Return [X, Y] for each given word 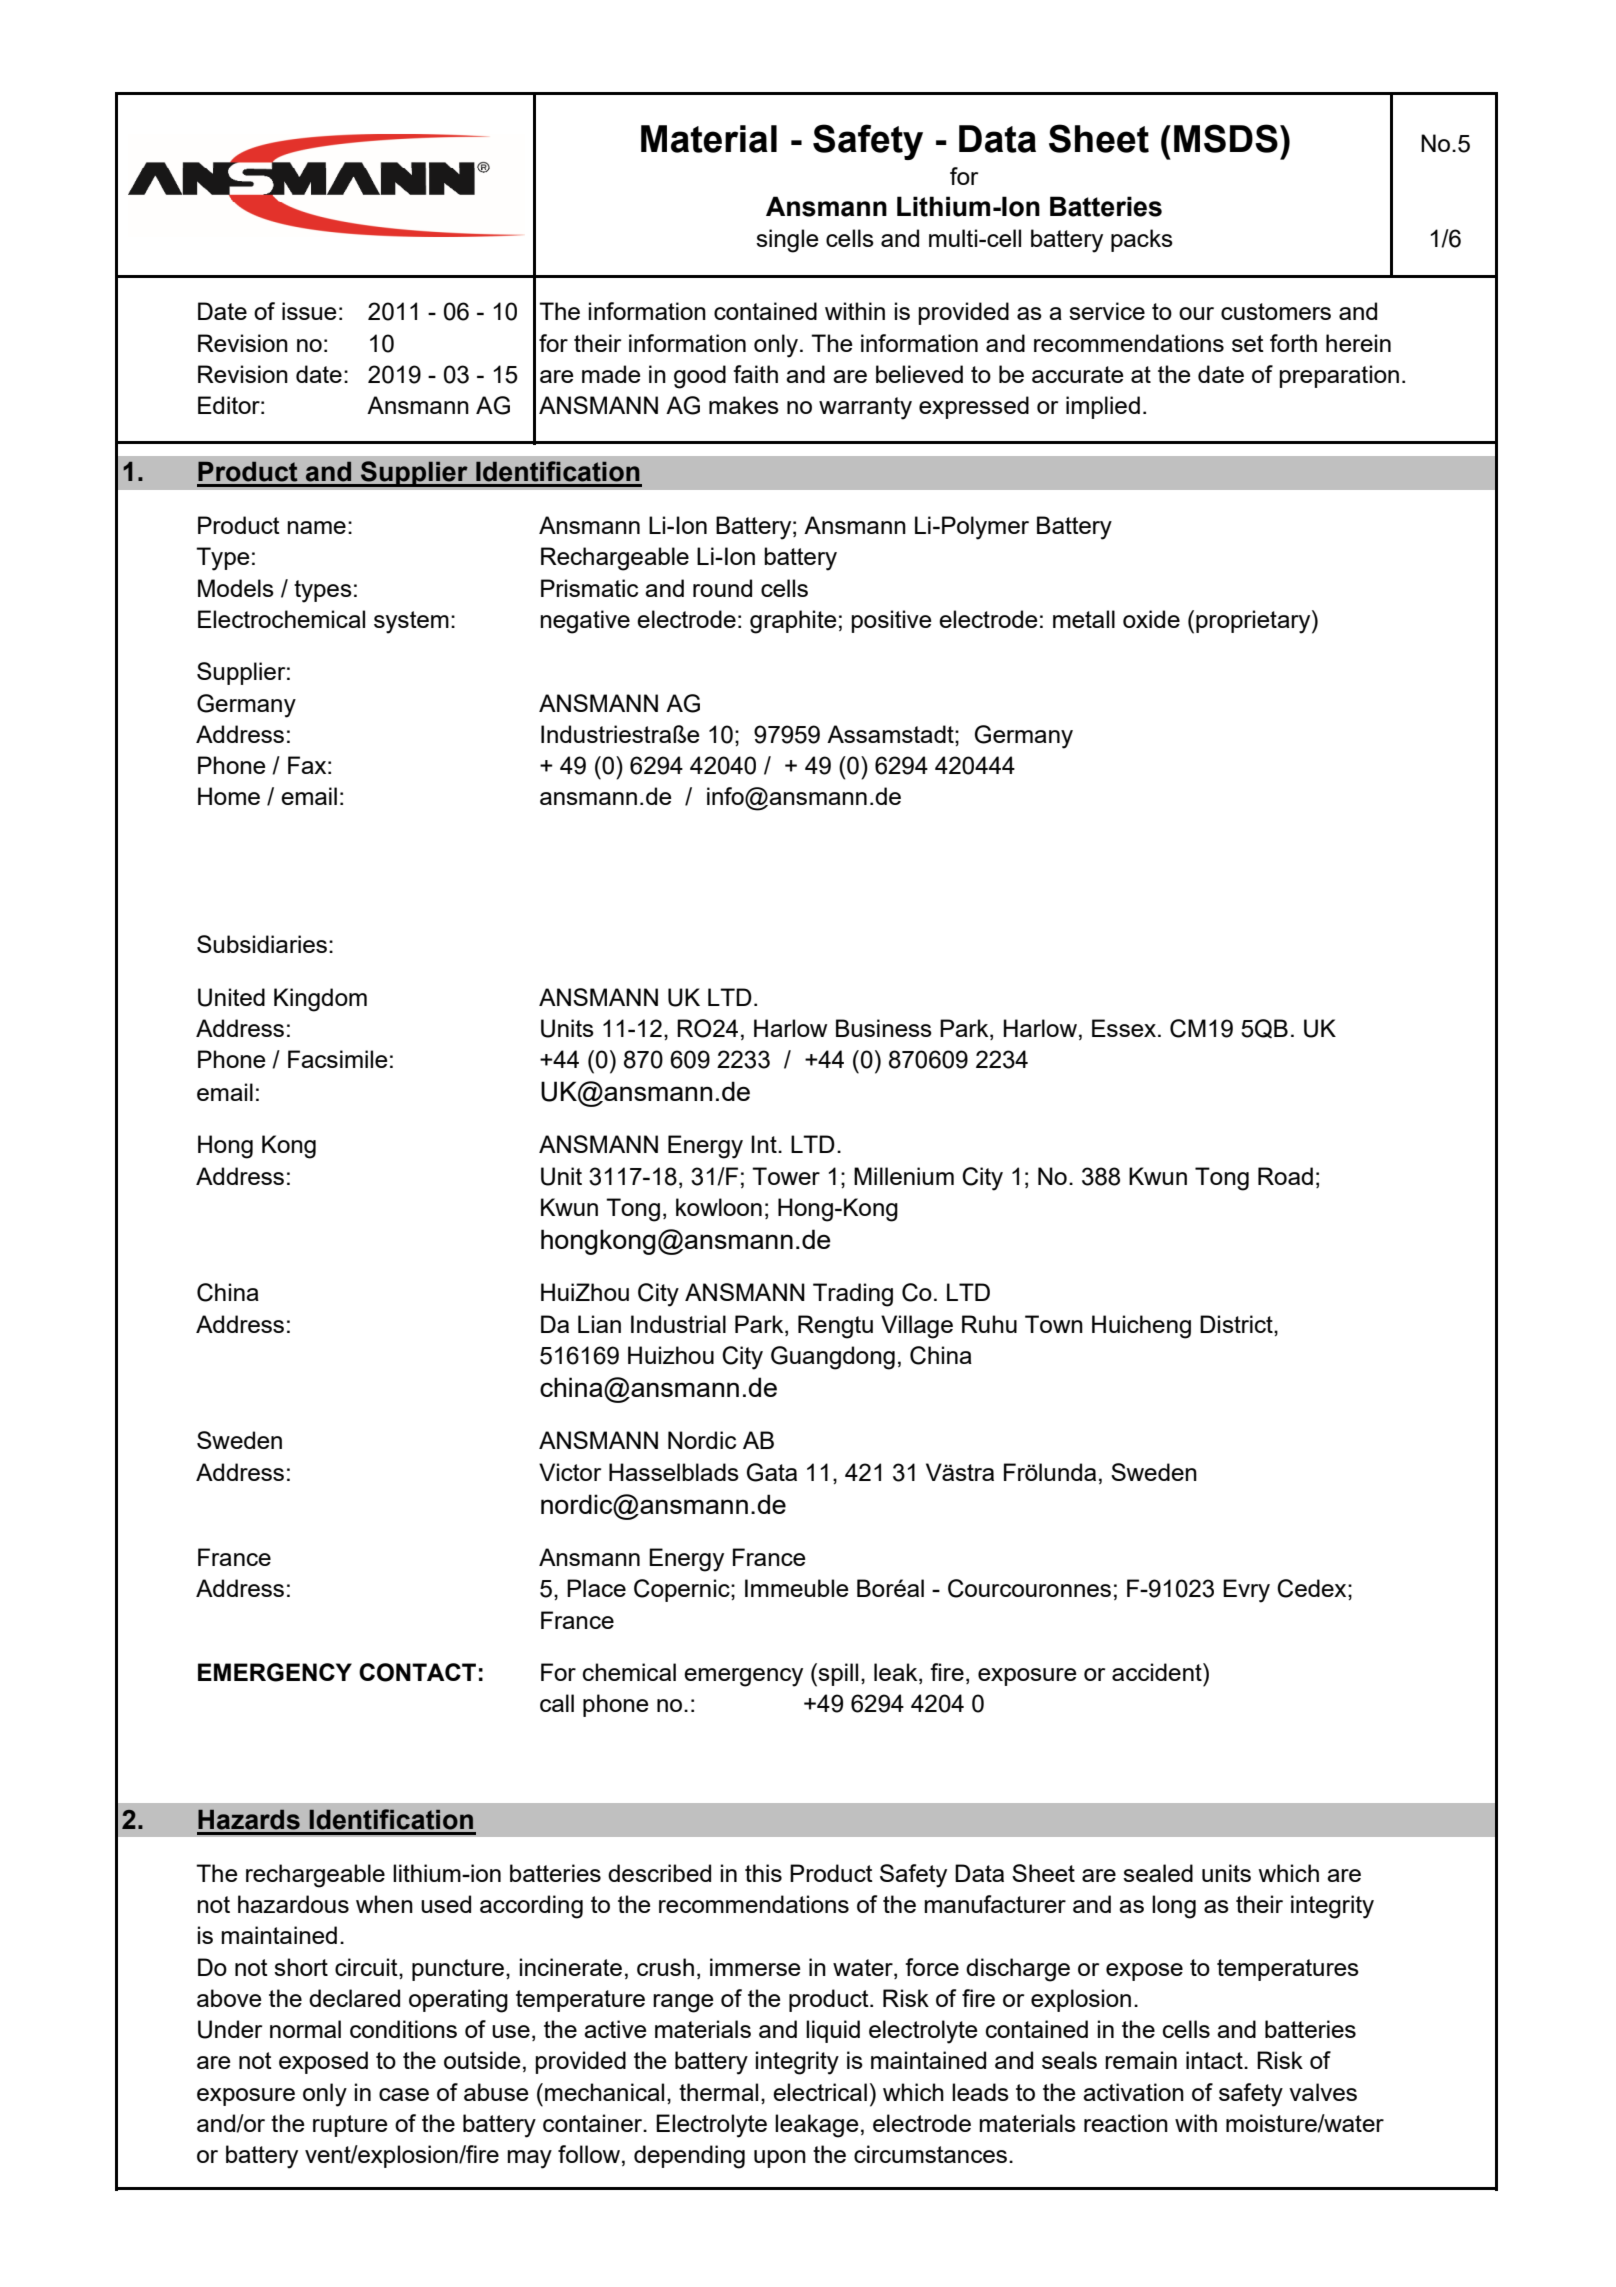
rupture [350, 2126]
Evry [1246, 1591]
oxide [1151, 619]
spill [838, 1674]
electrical [820, 2092]
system [411, 622]
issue [309, 311]
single [787, 241]
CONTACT [417, 1672]
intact [1215, 2060]
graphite [793, 622]
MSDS [1226, 138]
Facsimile [338, 1059]
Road [1285, 1176]
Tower [786, 1176]
